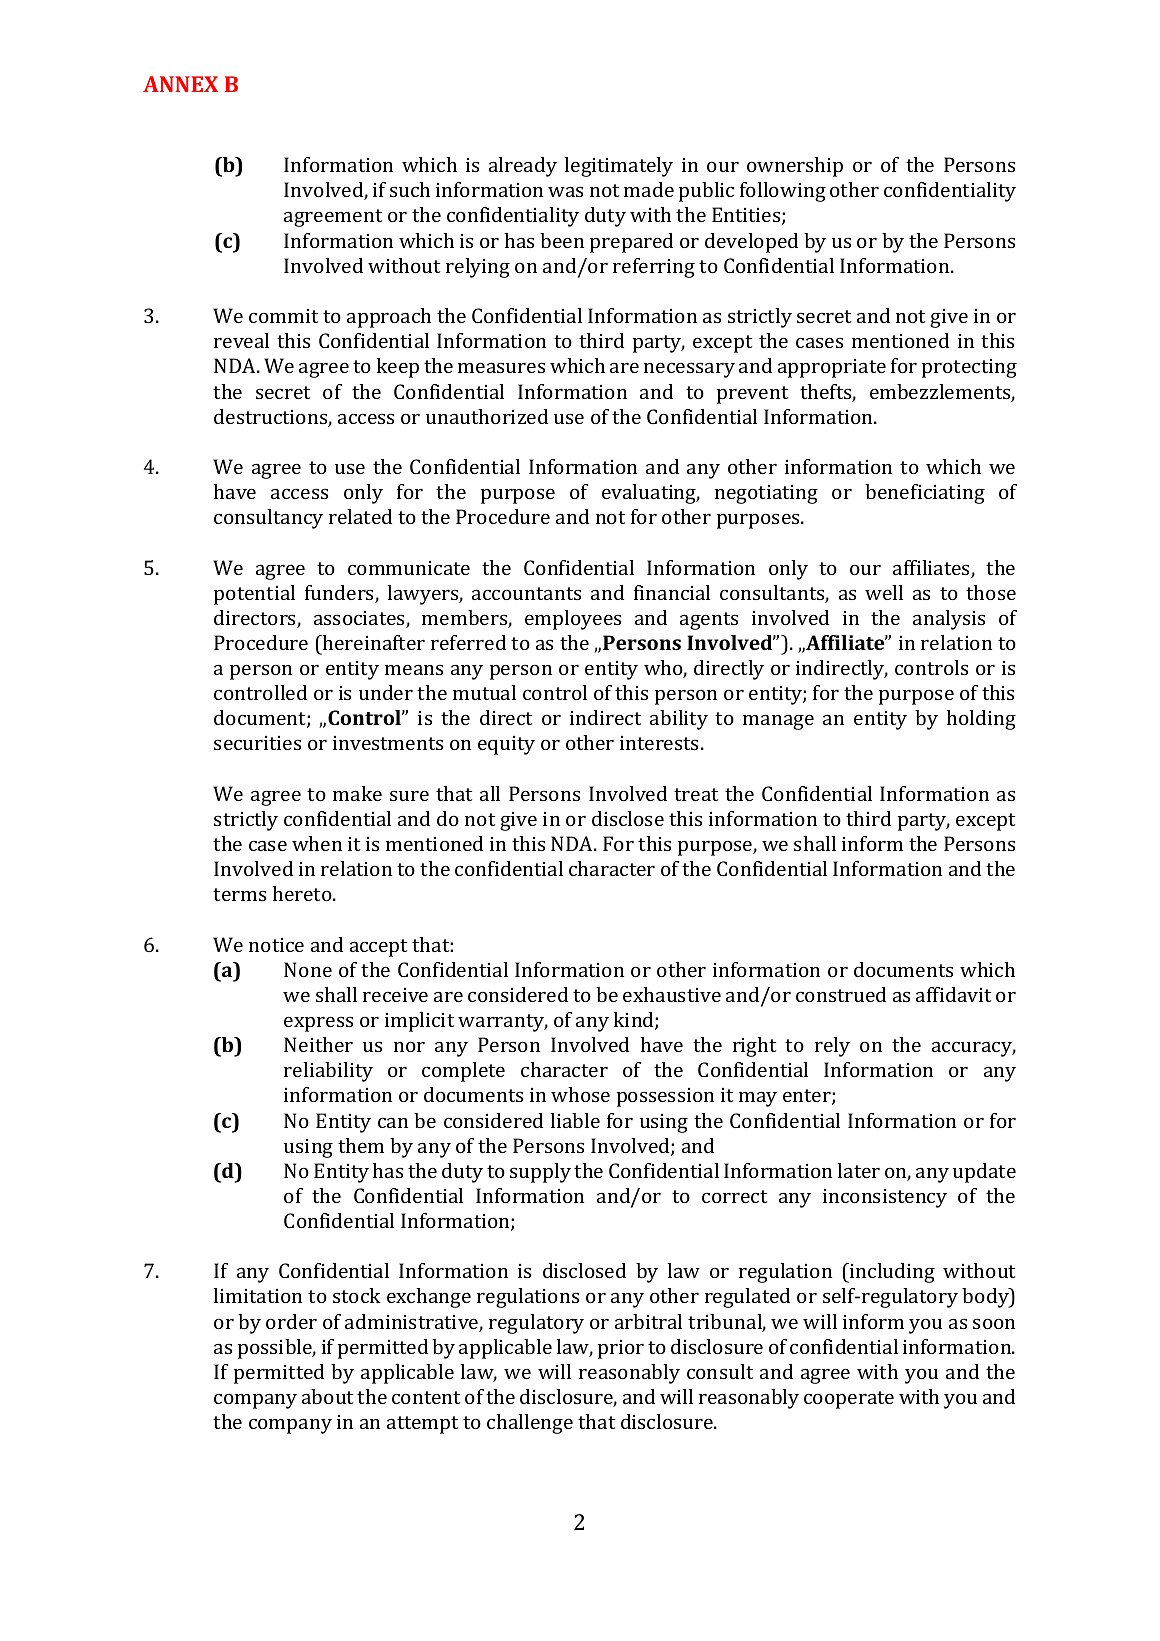 The height and width of the document is (1641, 1160). I want to click on later, so click(858, 1170).
